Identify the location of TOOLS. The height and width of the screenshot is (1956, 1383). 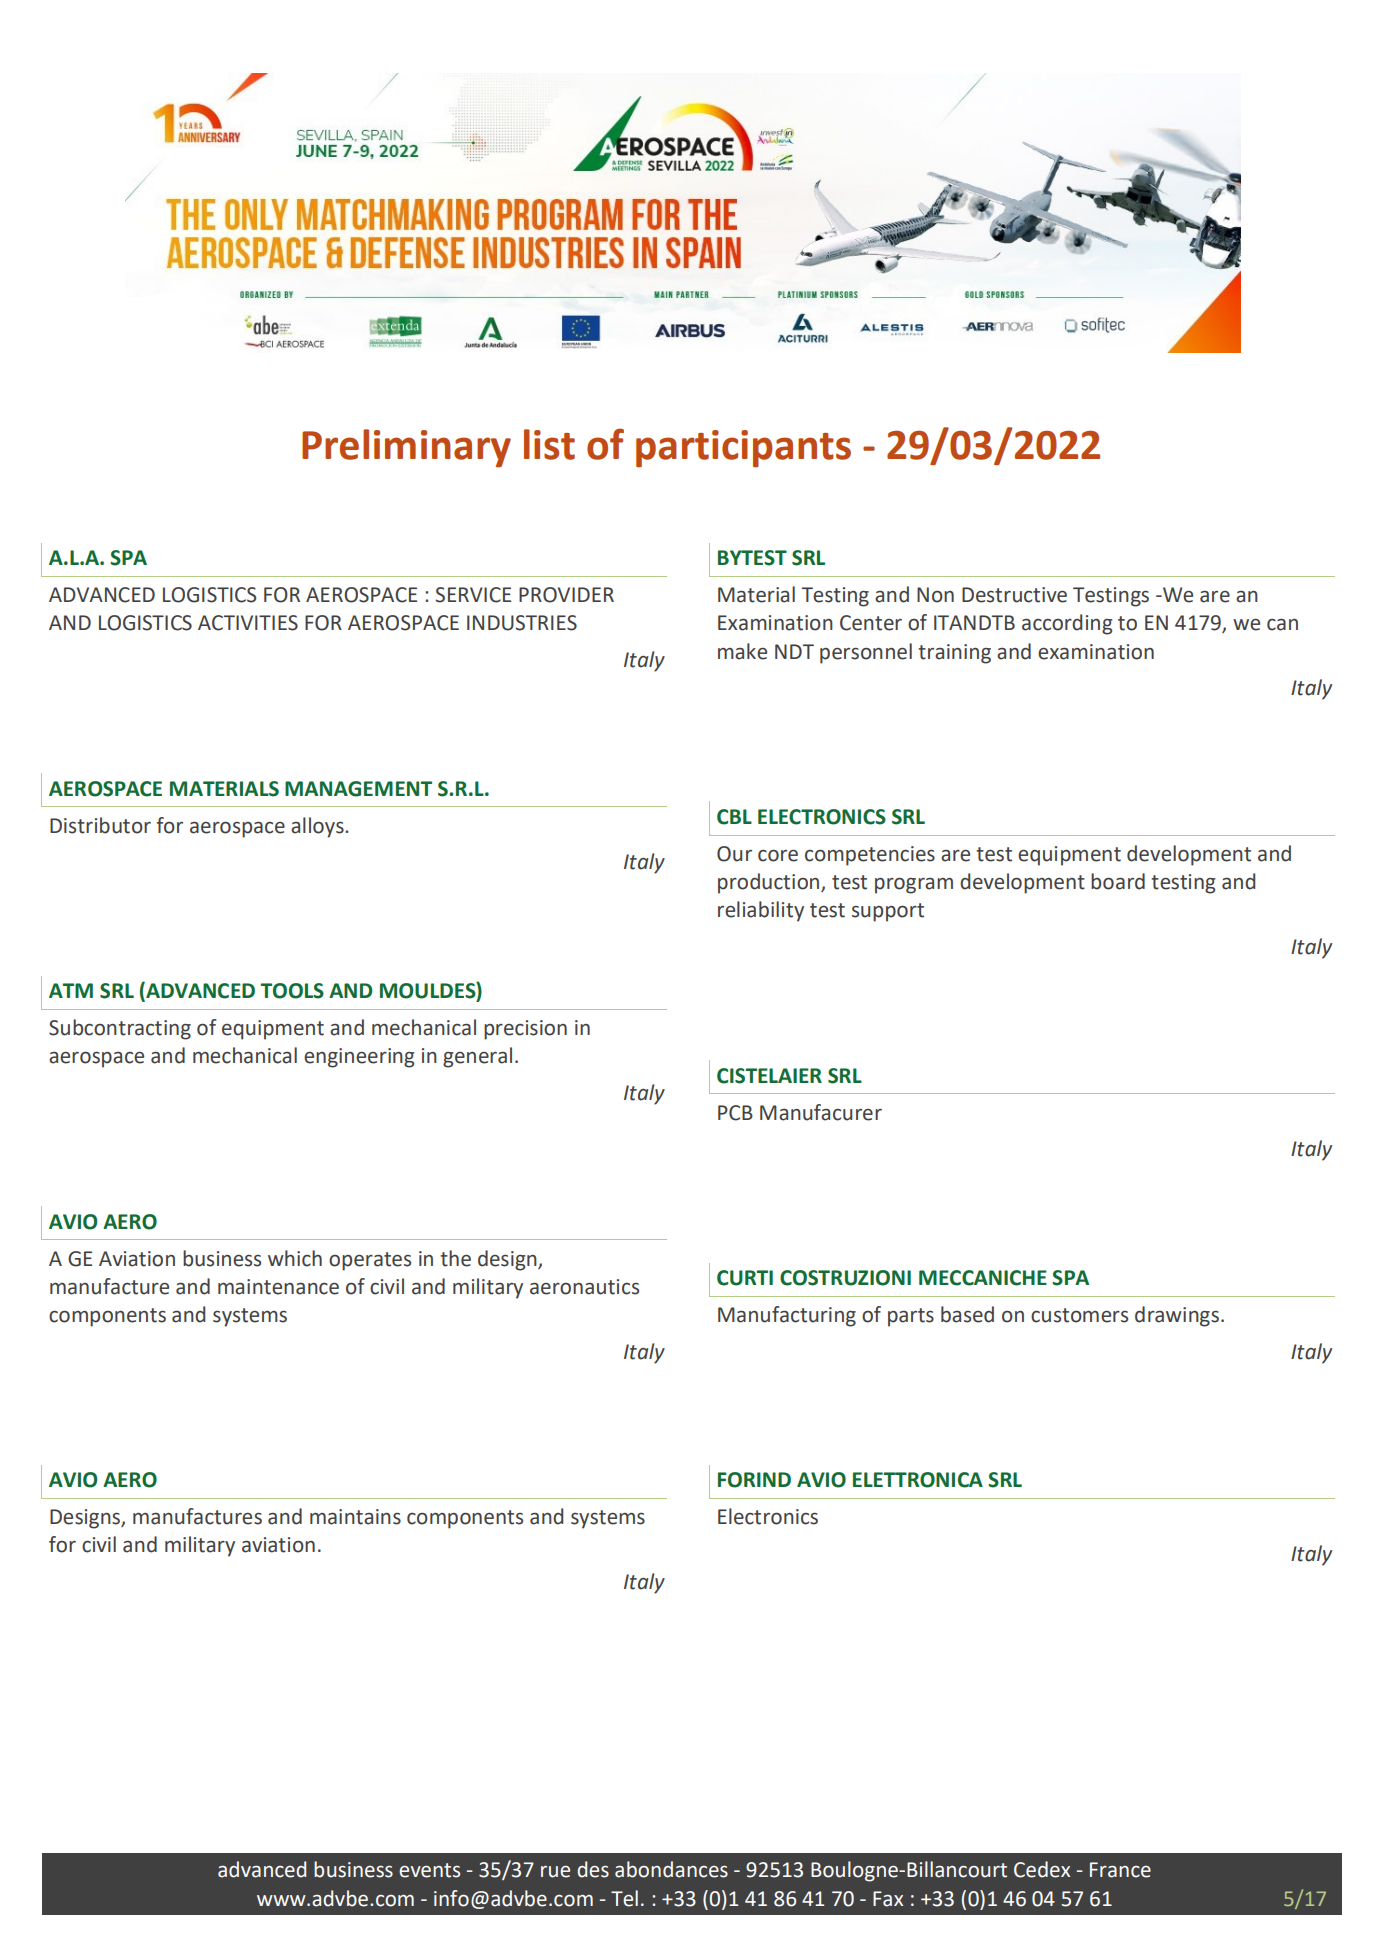
(292, 991).
